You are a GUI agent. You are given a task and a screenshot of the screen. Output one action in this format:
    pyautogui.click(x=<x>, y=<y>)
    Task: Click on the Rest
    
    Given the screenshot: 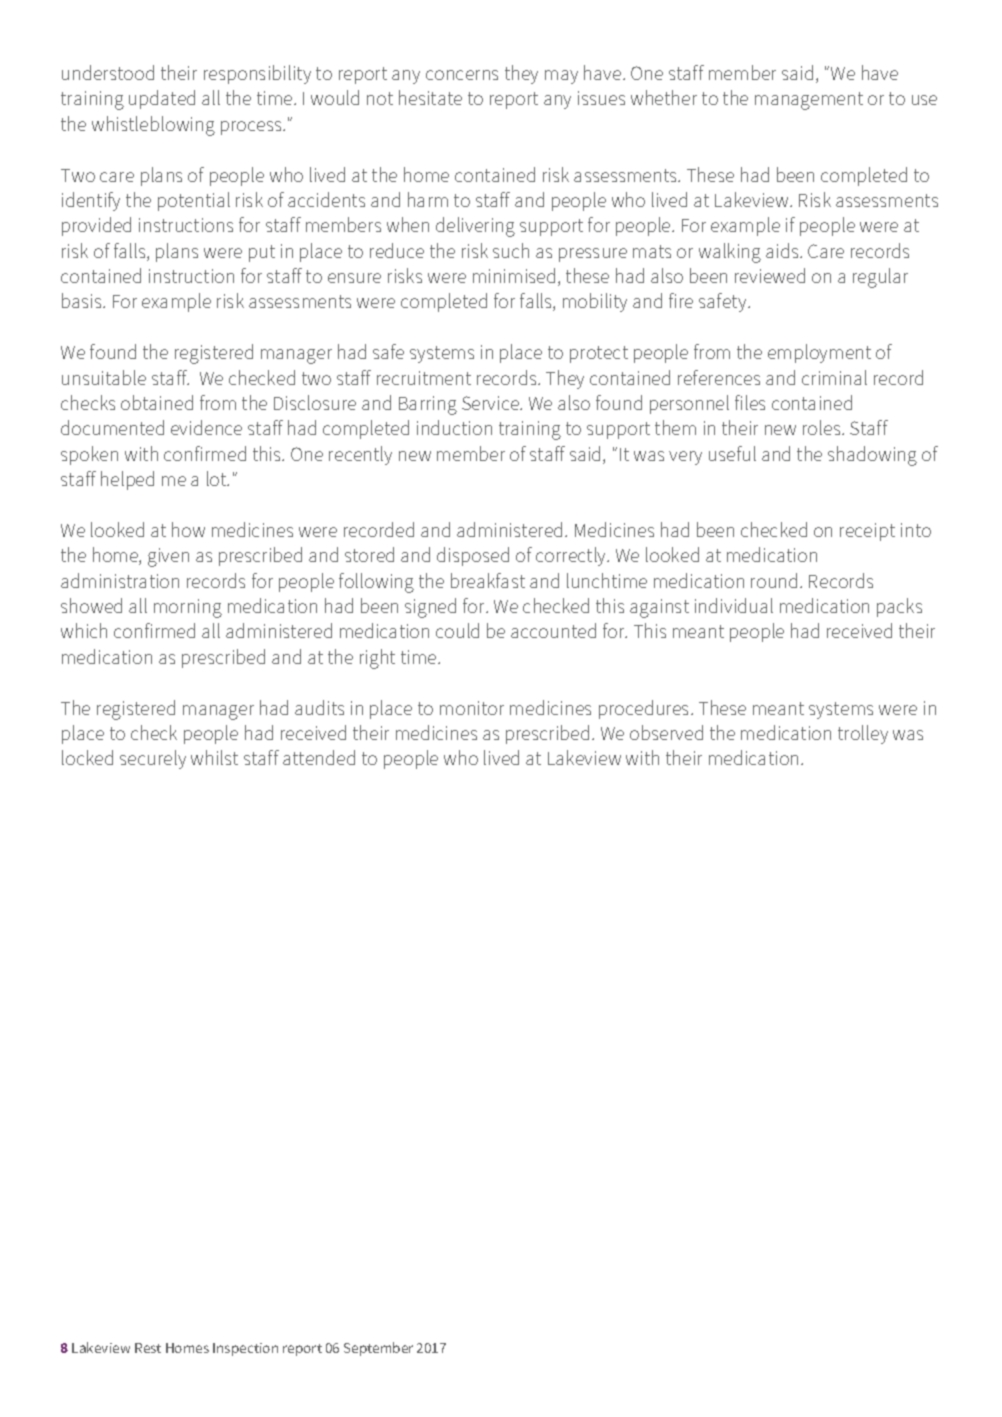 What is the action you would take?
    pyautogui.click(x=148, y=1348)
